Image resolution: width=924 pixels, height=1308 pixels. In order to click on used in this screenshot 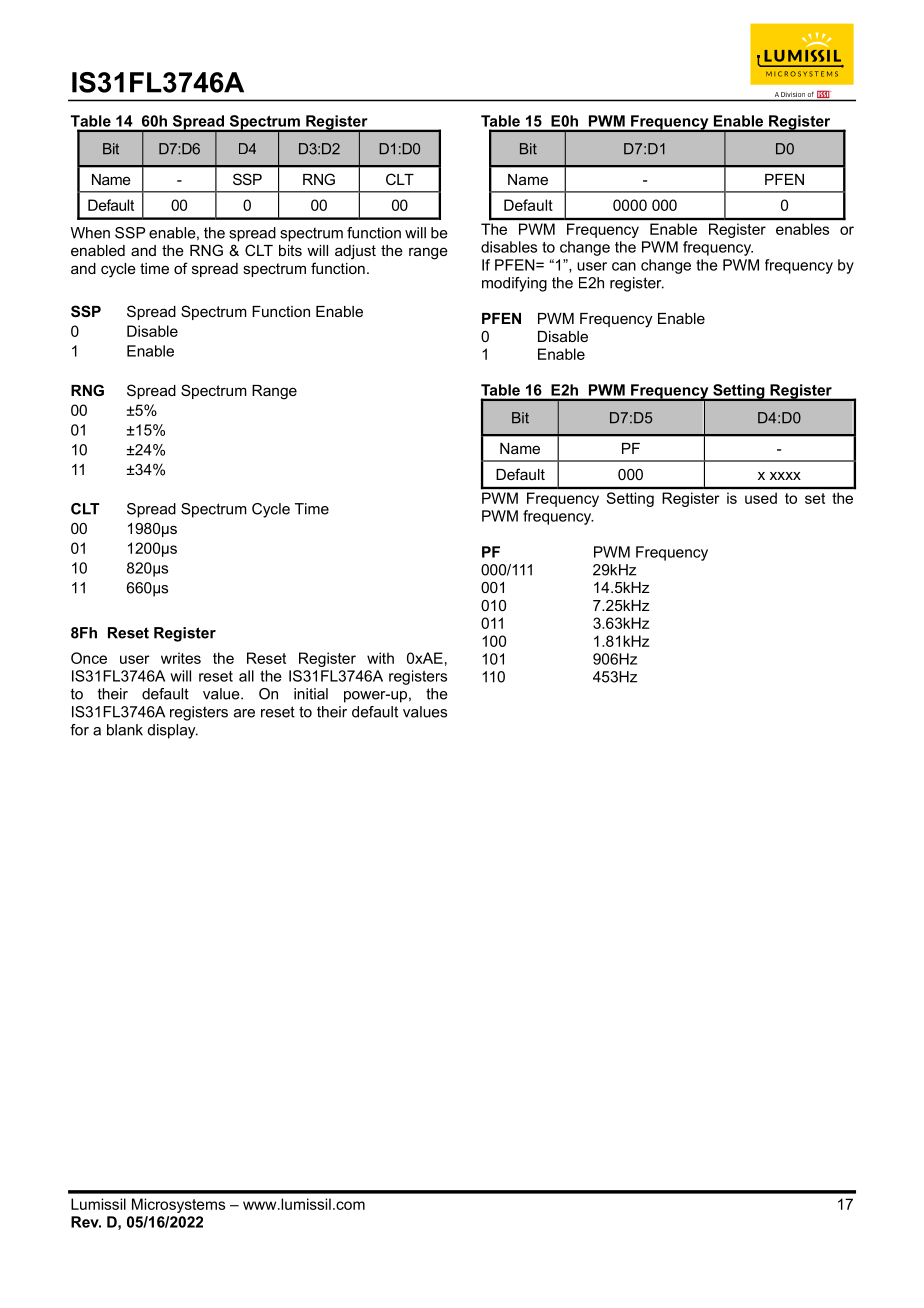, I will do `click(761, 498)`.
